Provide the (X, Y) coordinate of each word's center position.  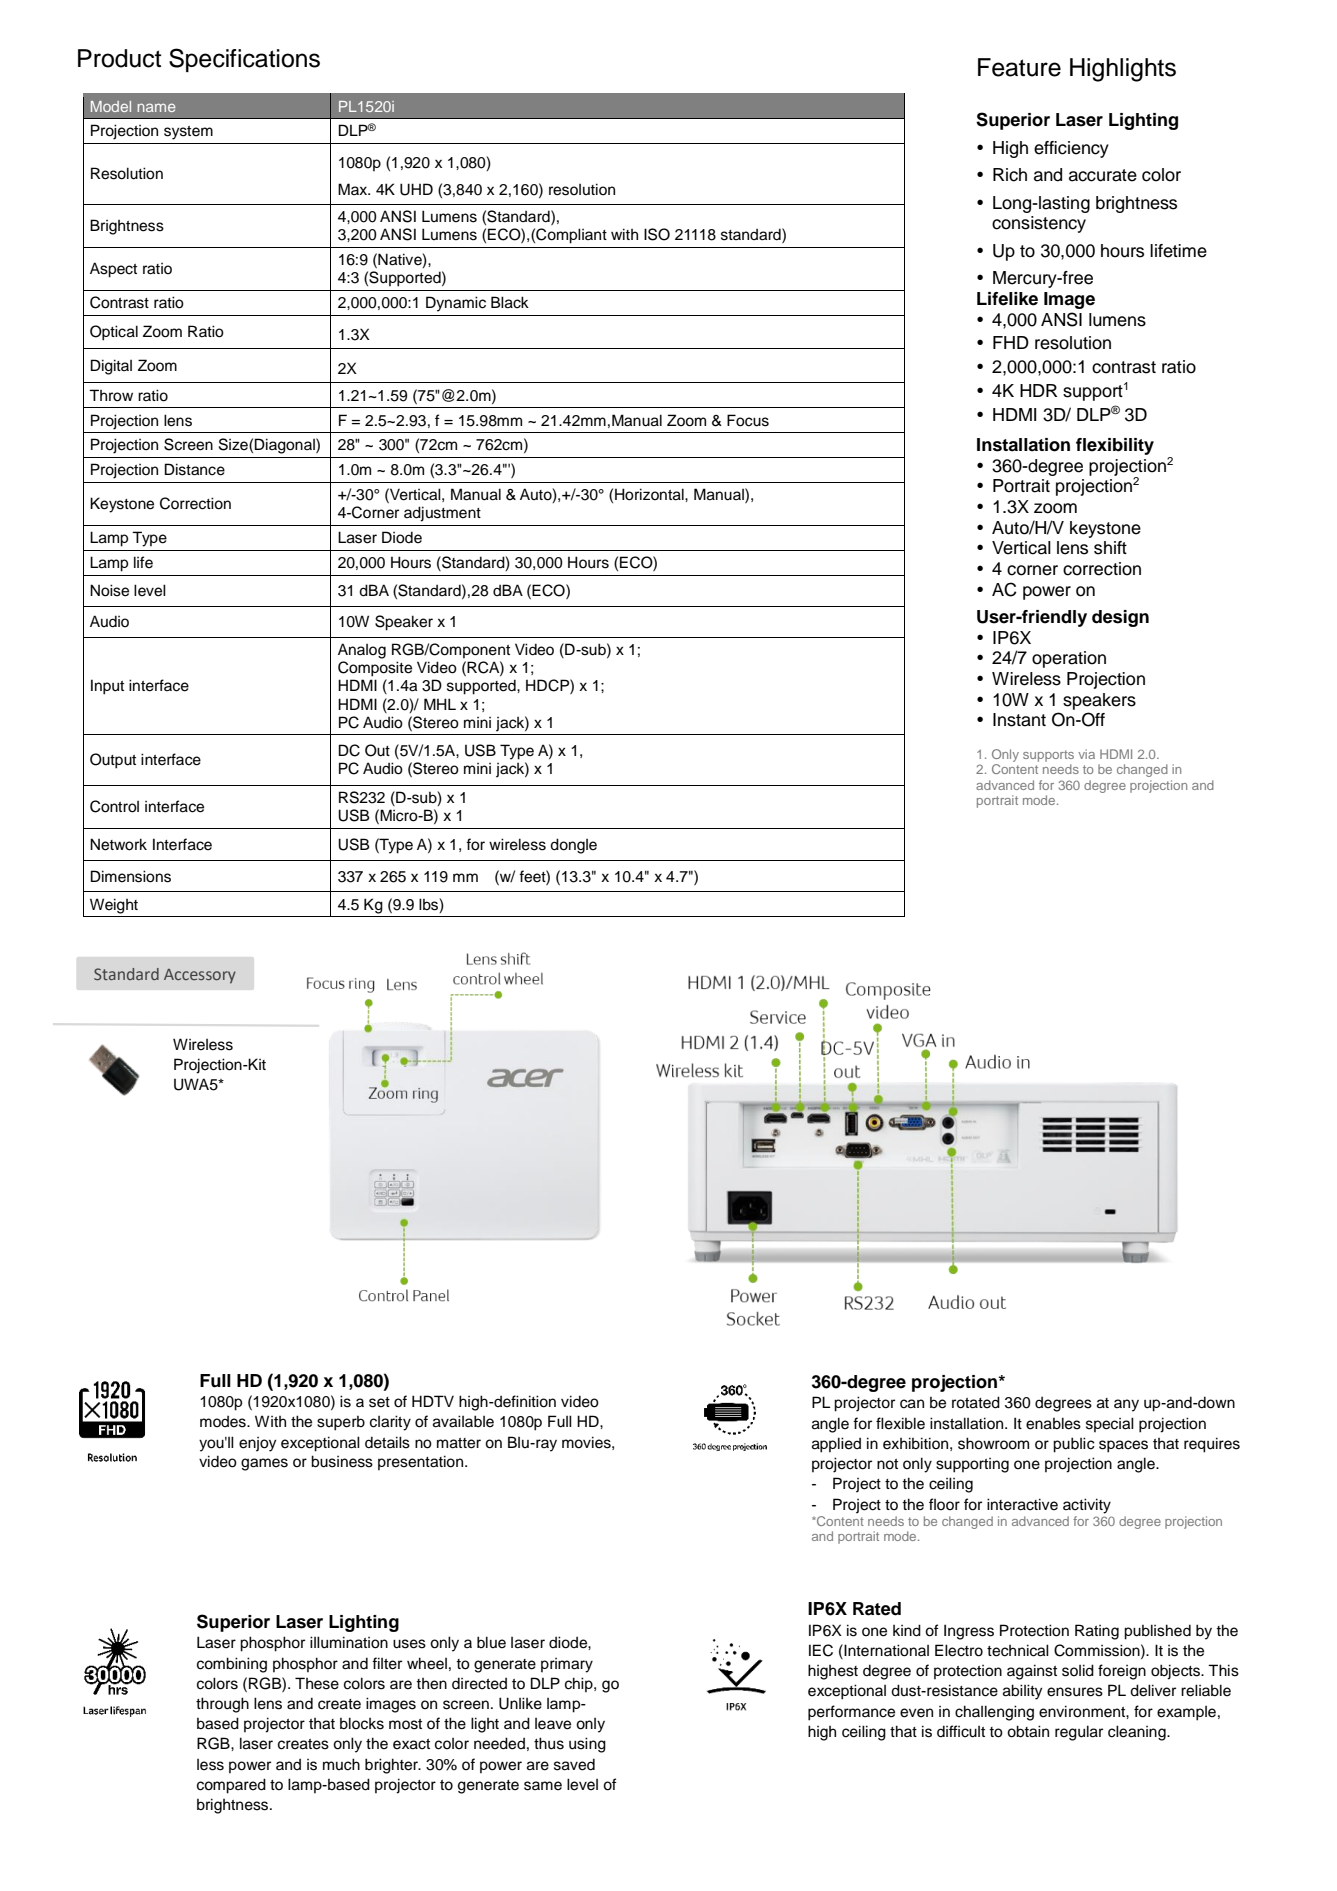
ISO (657, 234)
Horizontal (650, 494)
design (1120, 618)
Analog (362, 651)
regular (1079, 1733)
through (222, 1705)
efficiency (1071, 149)
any (1126, 1405)
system (188, 133)
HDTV (433, 1401)
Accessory (200, 976)
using (587, 1745)
